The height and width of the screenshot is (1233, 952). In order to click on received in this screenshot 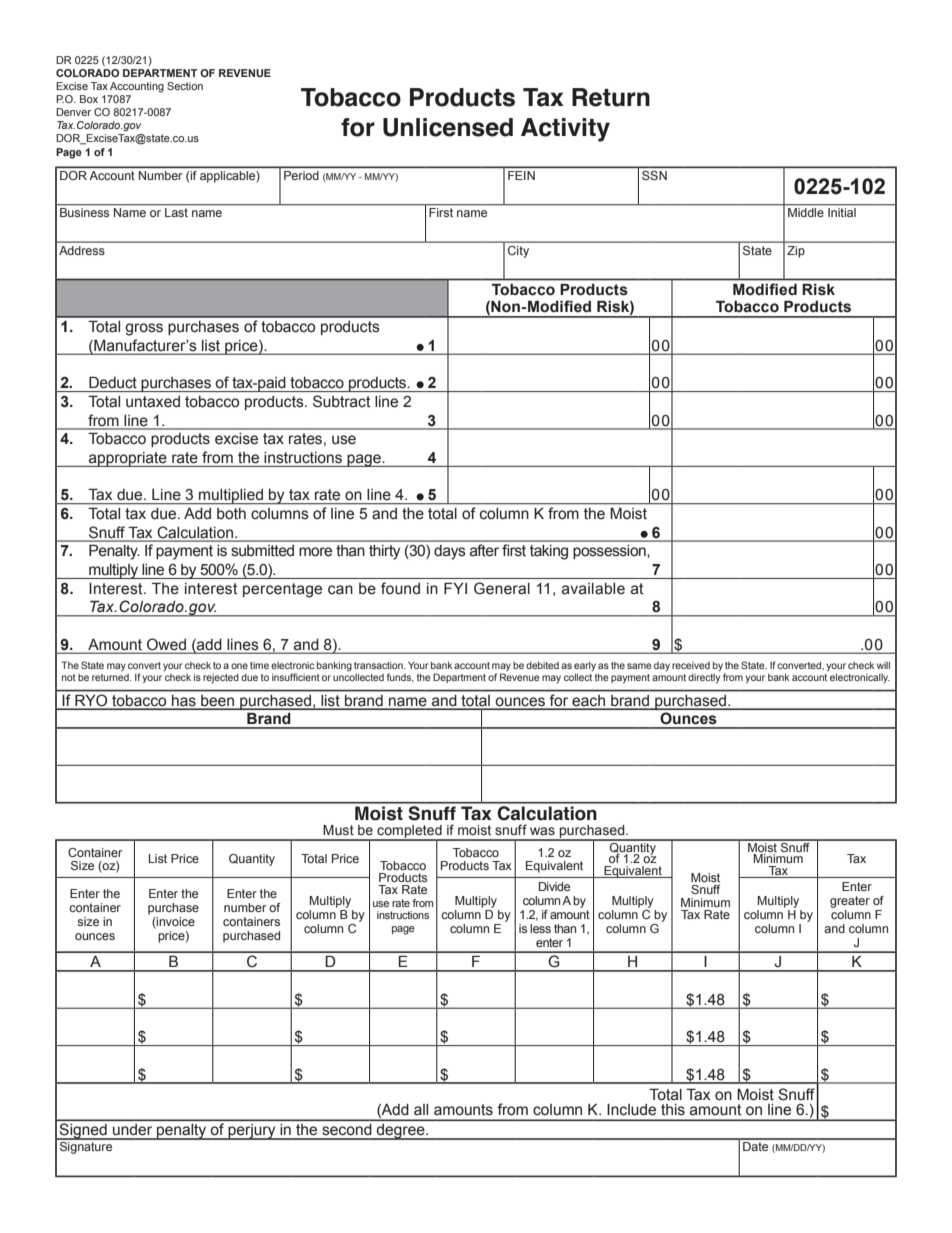, I will do `click(691, 665)`.
